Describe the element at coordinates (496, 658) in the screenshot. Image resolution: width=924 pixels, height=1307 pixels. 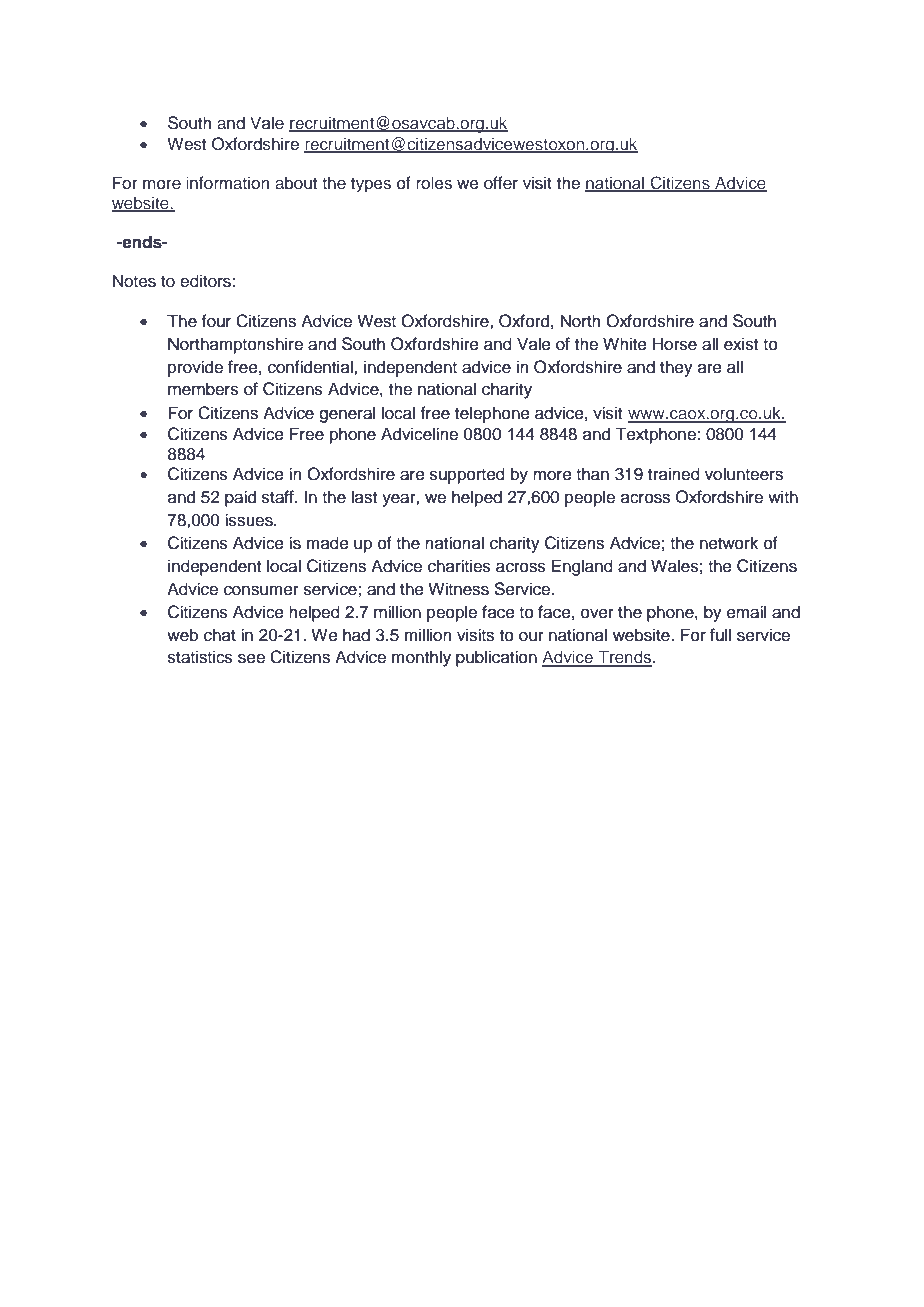
I see `publication` at that location.
